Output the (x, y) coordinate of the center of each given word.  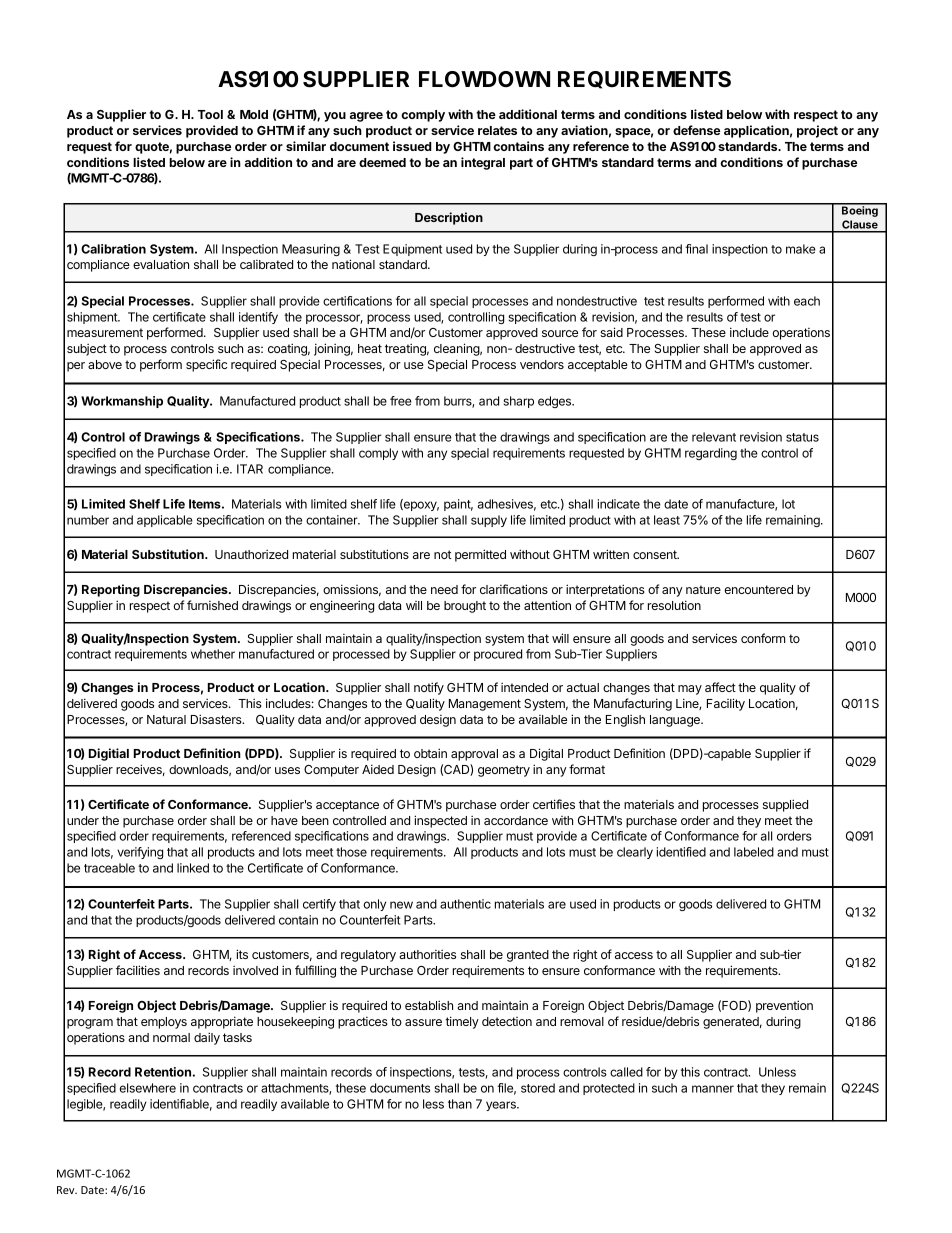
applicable (165, 521)
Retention (163, 1072)
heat (370, 348)
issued (412, 146)
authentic (465, 904)
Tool (210, 114)
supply (489, 521)
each (807, 301)
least (667, 520)
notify (429, 688)
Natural (166, 719)
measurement (105, 332)
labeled (754, 852)
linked (193, 868)
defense (696, 130)
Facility (726, 704)
